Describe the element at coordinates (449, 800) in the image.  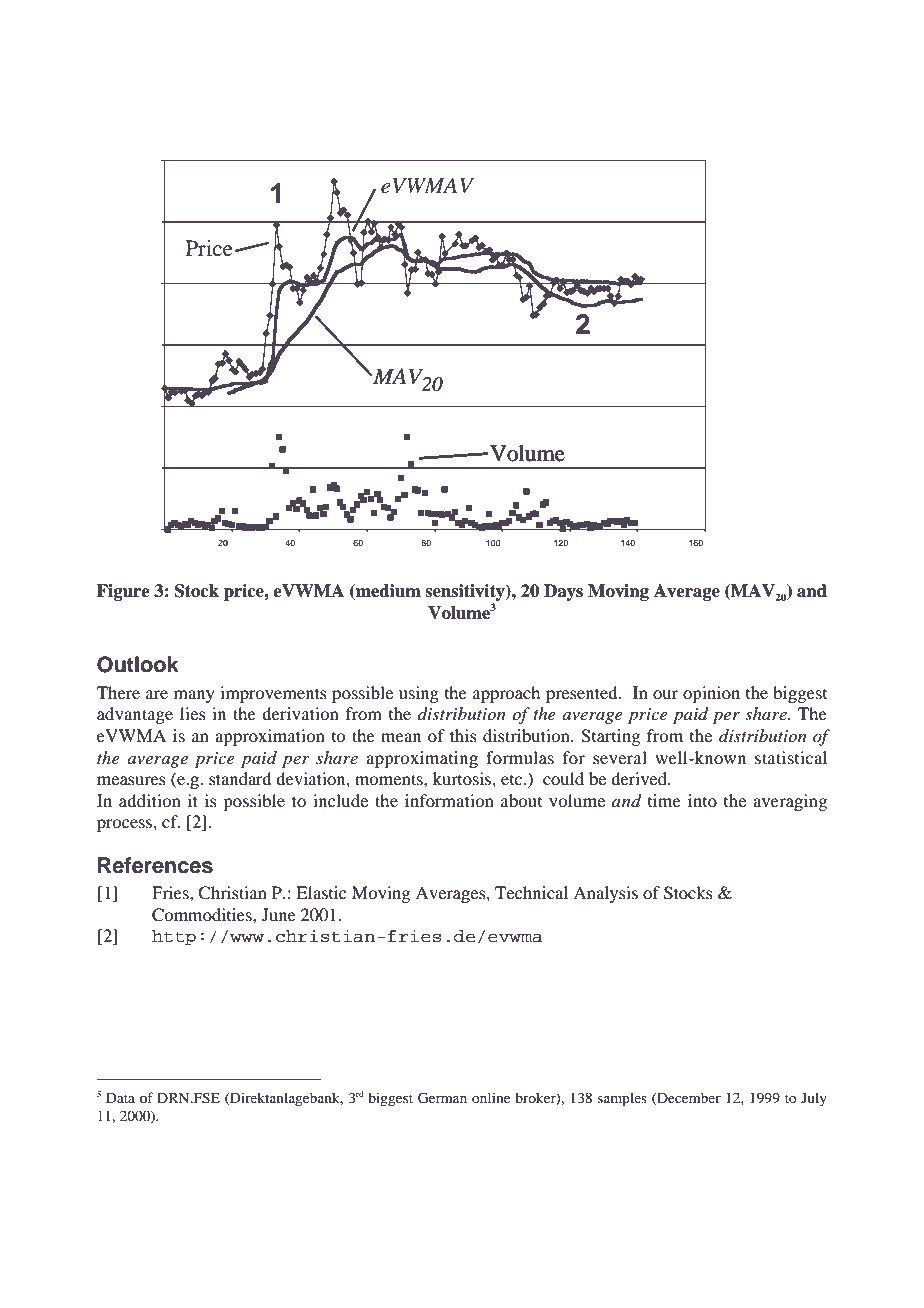
I see `information` at that location.
